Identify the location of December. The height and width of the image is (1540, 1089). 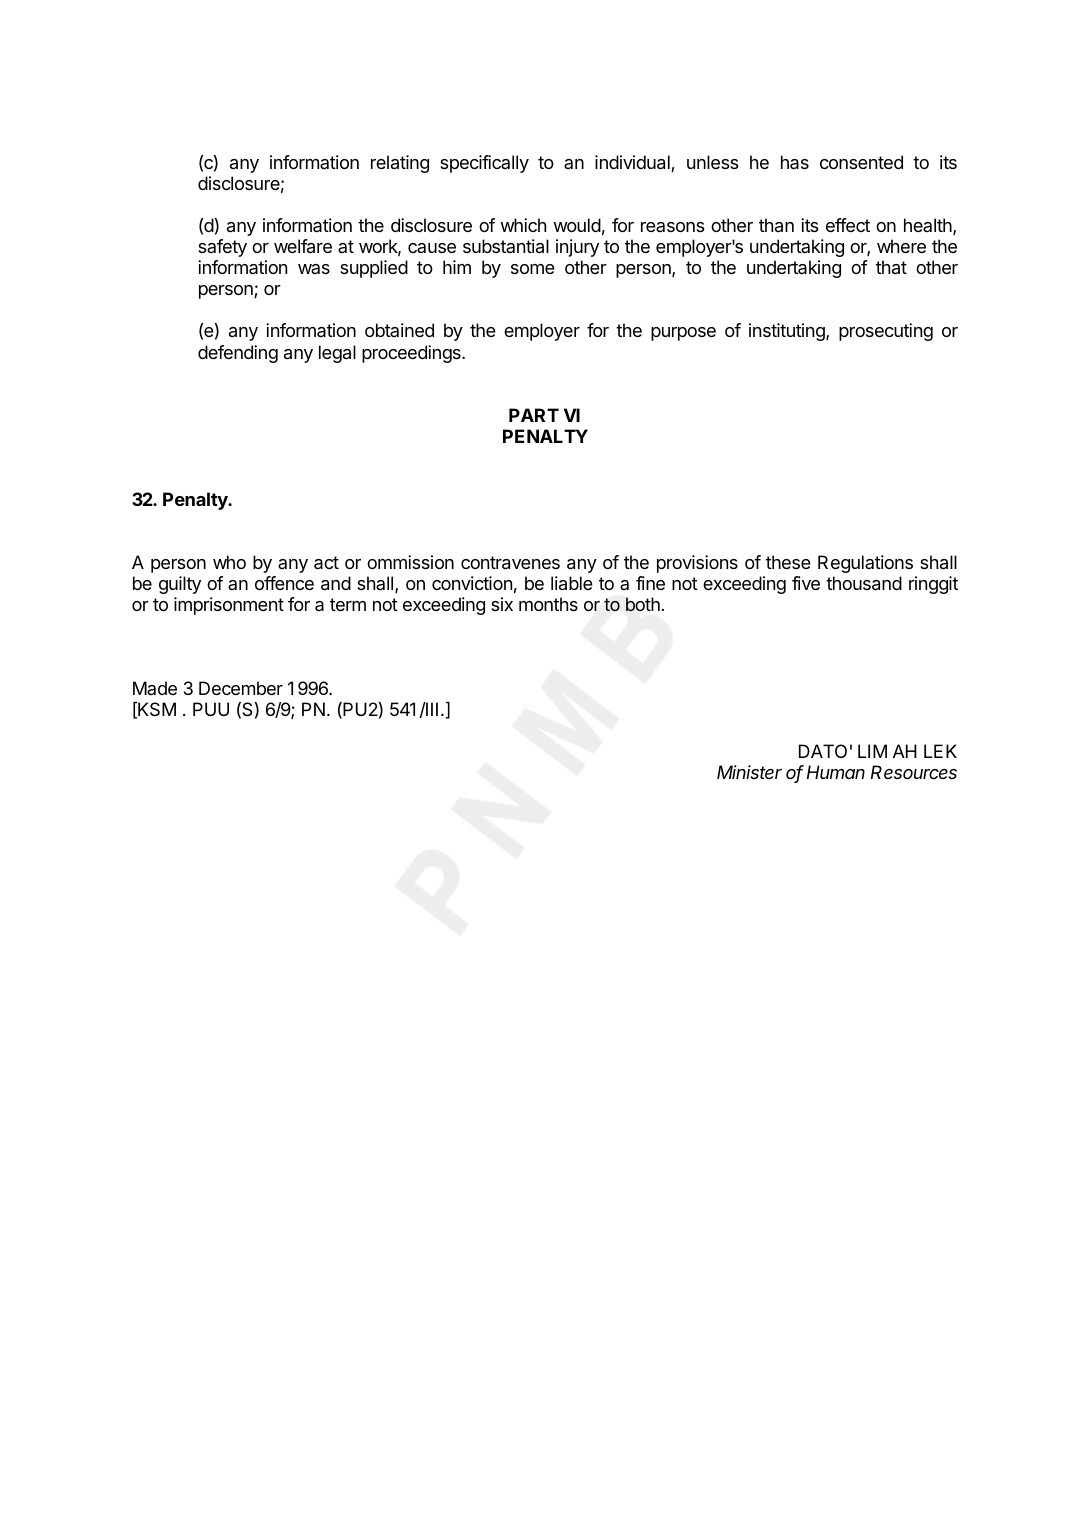
(241, 688).
